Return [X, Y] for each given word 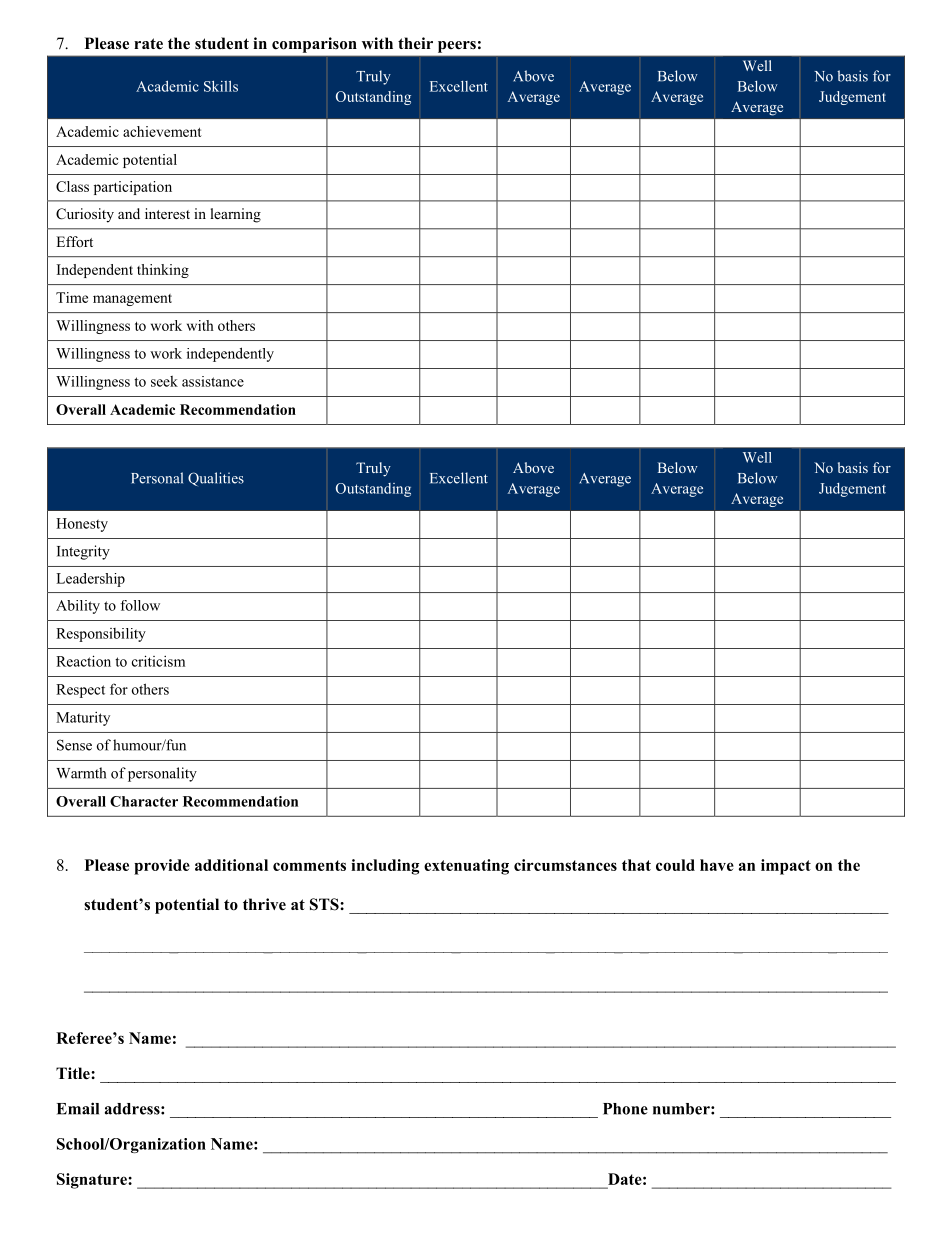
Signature [93, 1181]
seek [164, 381]
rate [148, 44]
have [717, 865]
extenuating [466, 867]
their [415, 43]
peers [457, 47]
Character [144, 801]
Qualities [216, 479]
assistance [213, 381]
